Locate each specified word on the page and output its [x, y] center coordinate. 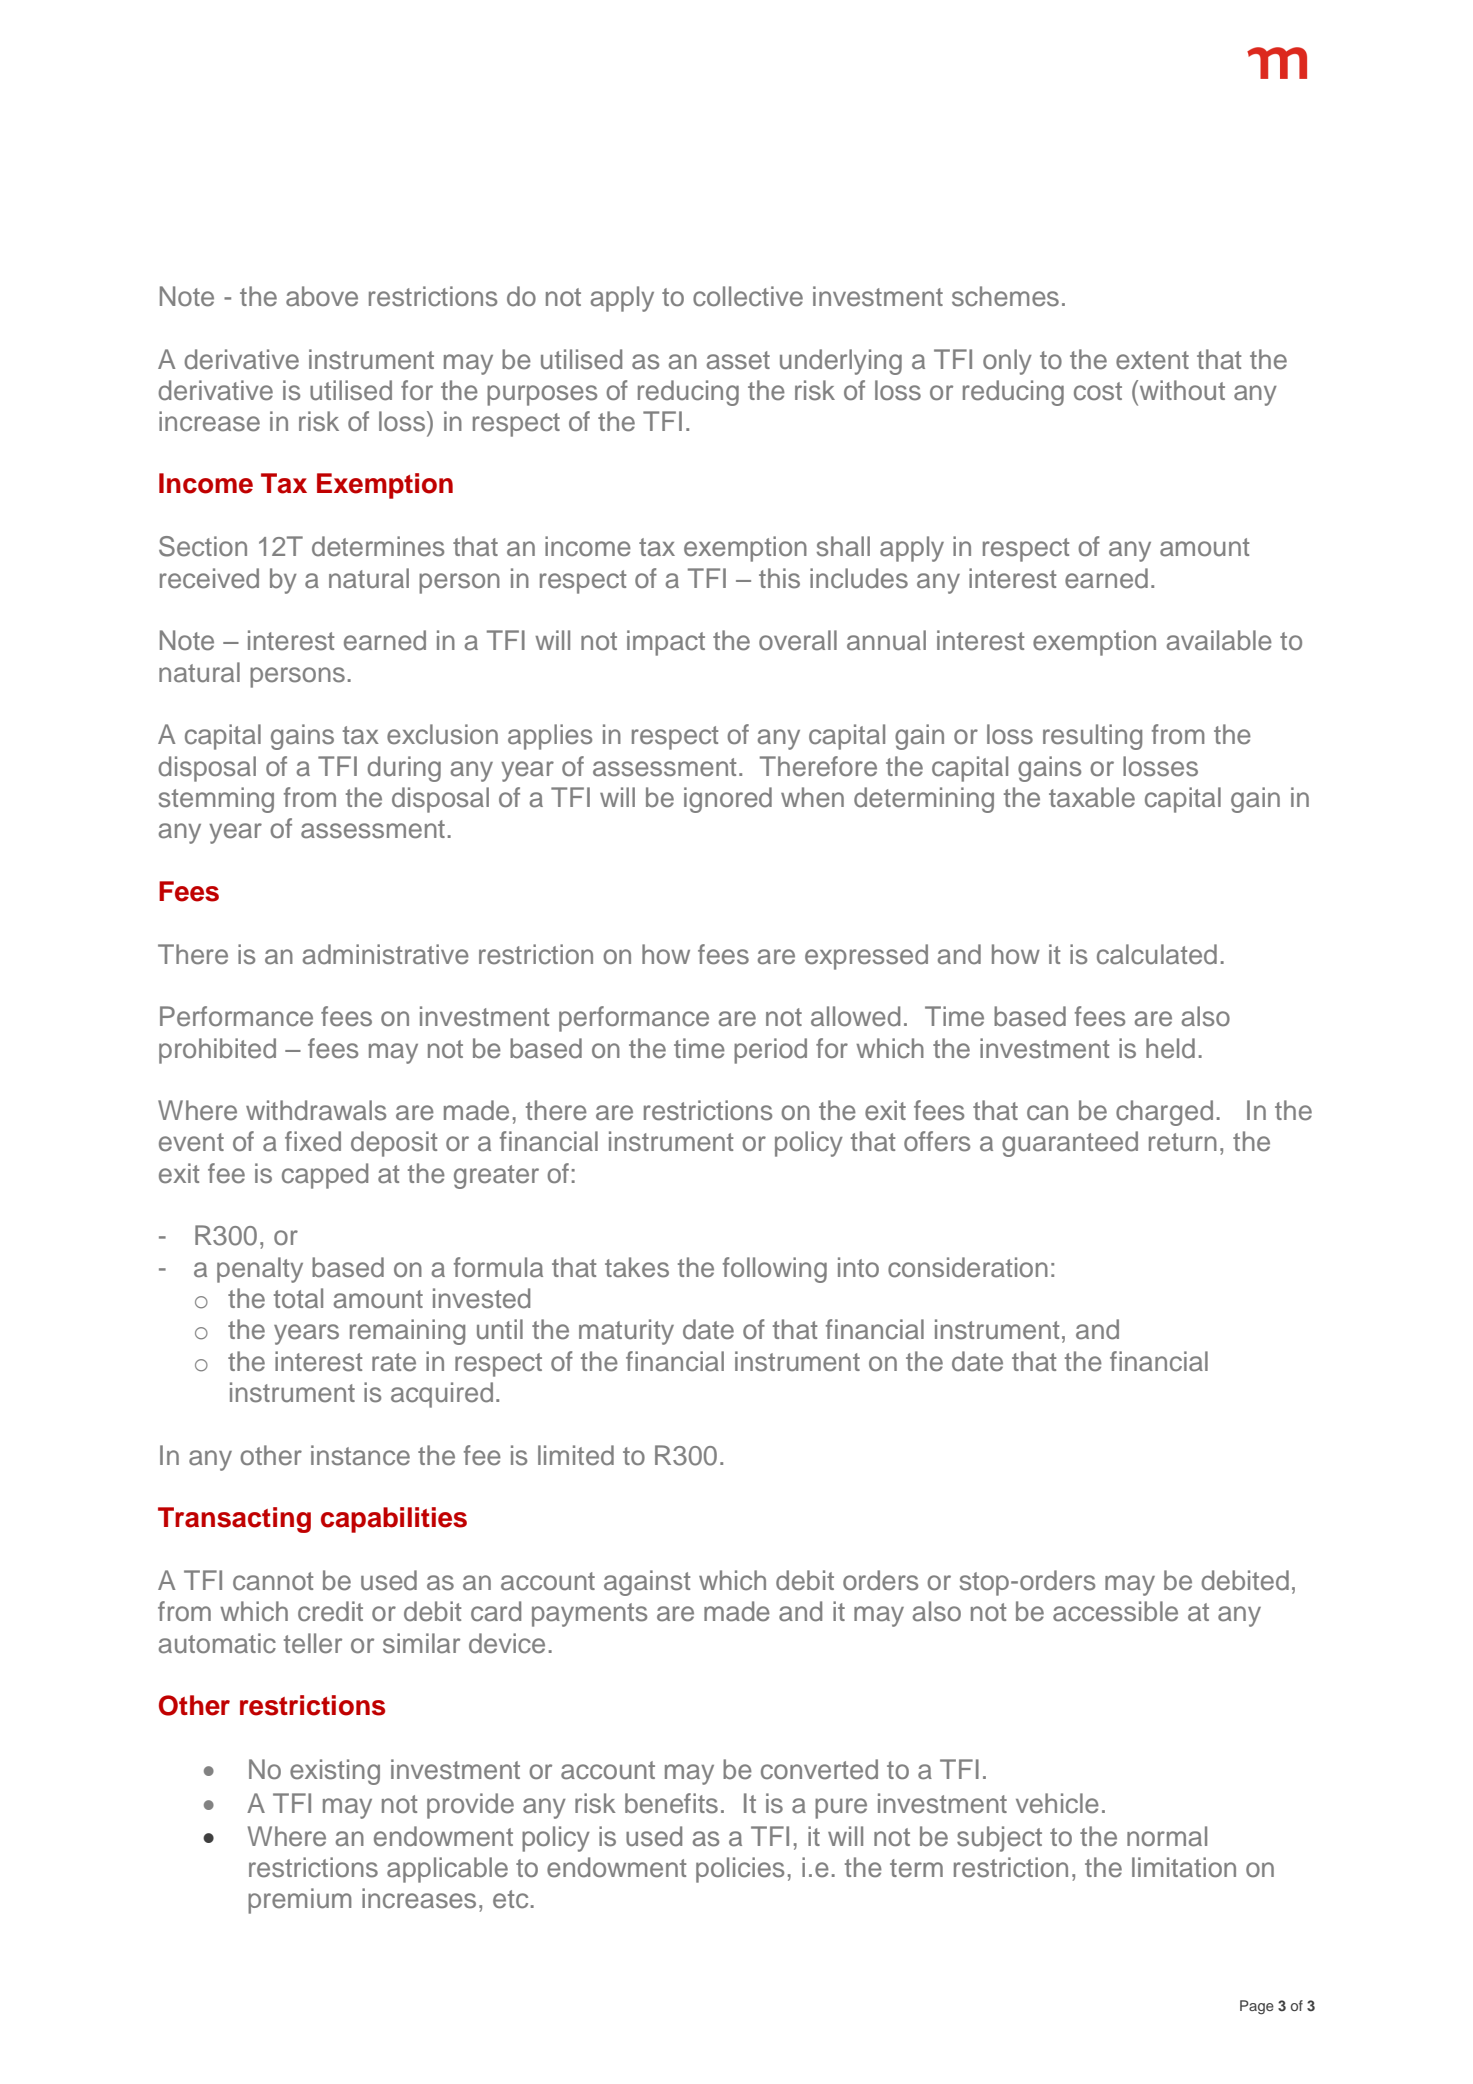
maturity [626, 1332]
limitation [1184, 1867]
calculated [1157, 954]
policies [740, 1870]
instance [360, 1455]
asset [738, 360]
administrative [386, 954]
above [322, 296]
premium [299, 1901]
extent [1152, 360]
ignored [728, 800]
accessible [1115, 1611]
